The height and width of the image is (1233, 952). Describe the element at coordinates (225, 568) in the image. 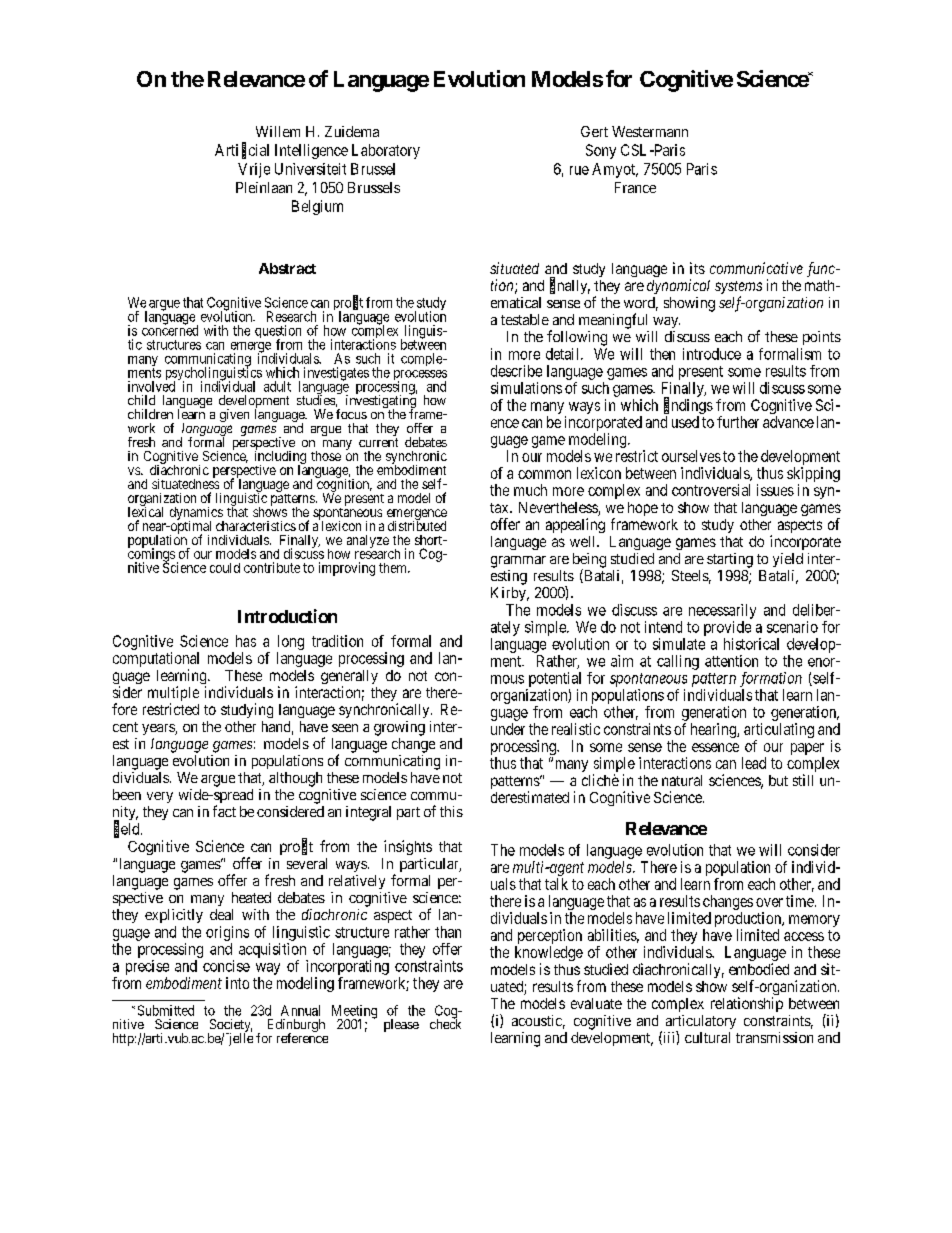

I see `could` at that location.
